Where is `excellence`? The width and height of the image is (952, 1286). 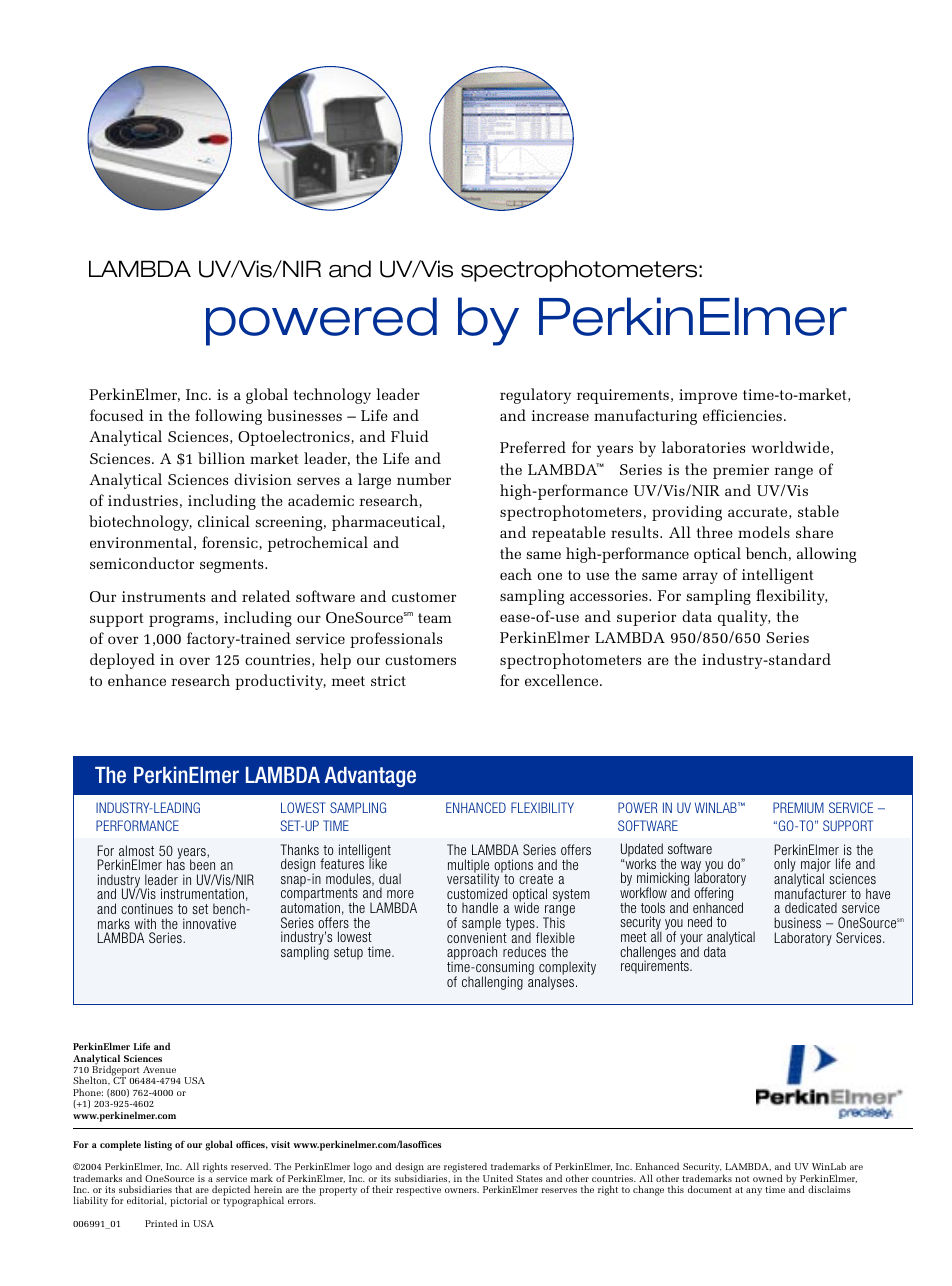
excellence is located at coordinates (563, 680).
